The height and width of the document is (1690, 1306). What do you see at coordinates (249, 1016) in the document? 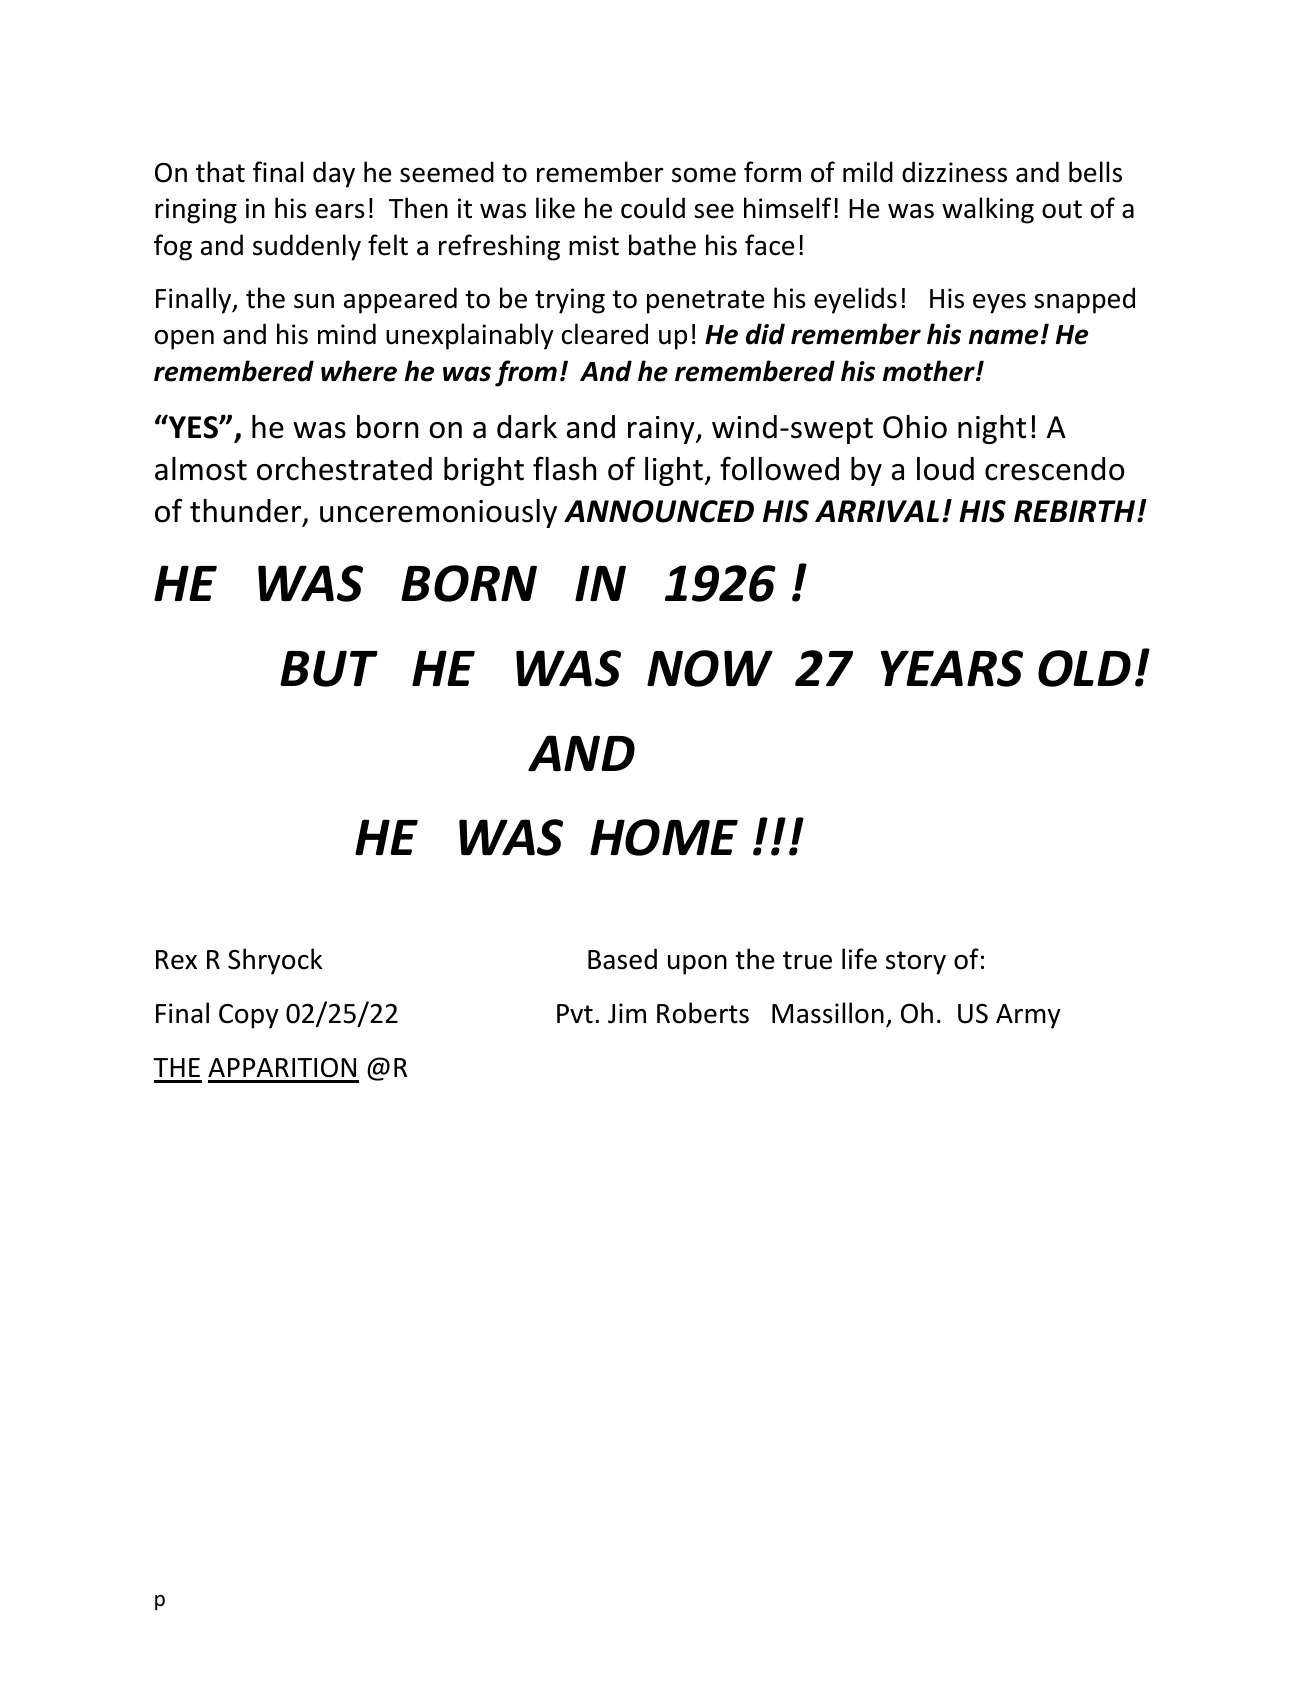
I see `Copy` at bounding box center [249, 1016].
